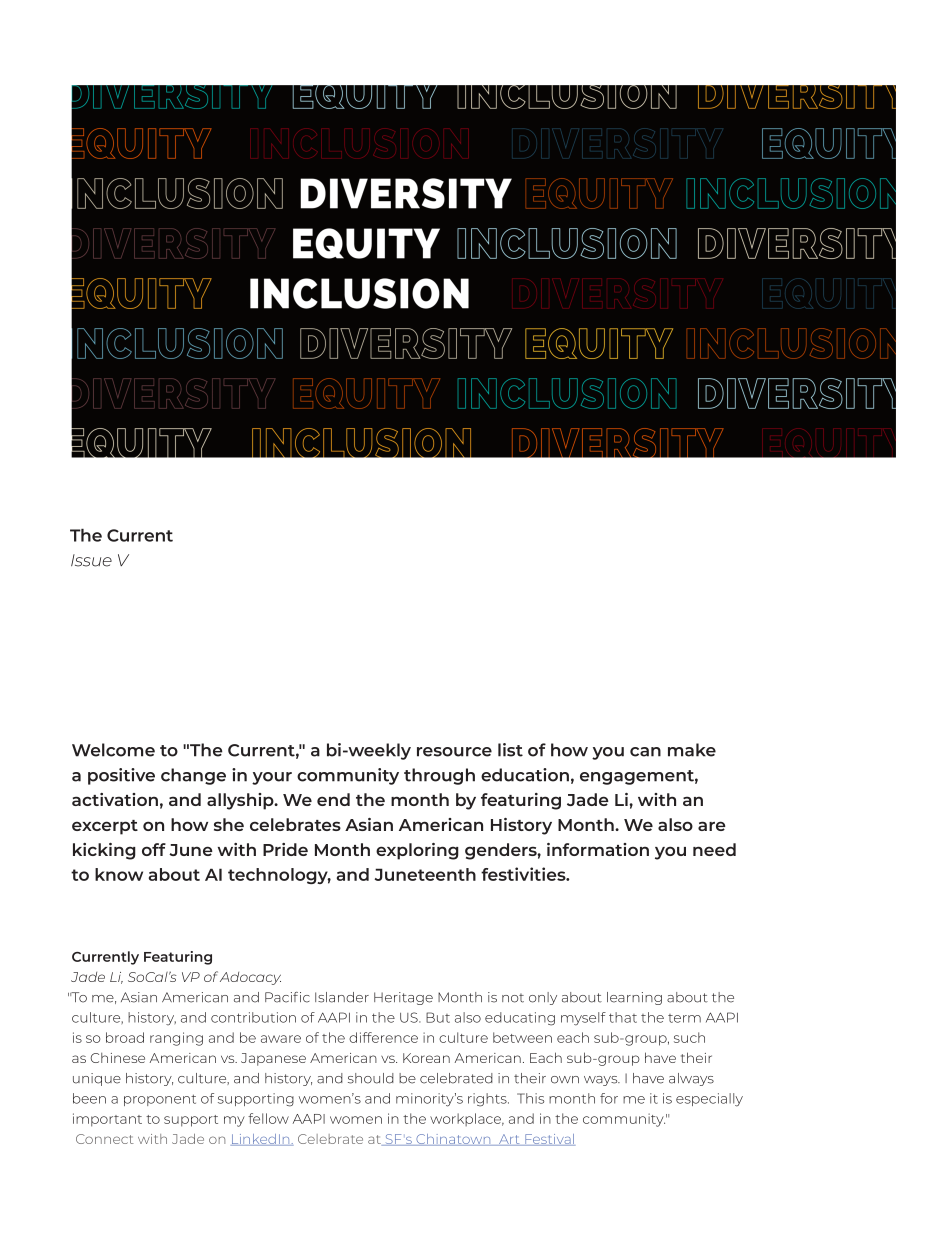 The width and height of the screenshot is (952, 1233). I want to click on resource, so click(454, 752).
